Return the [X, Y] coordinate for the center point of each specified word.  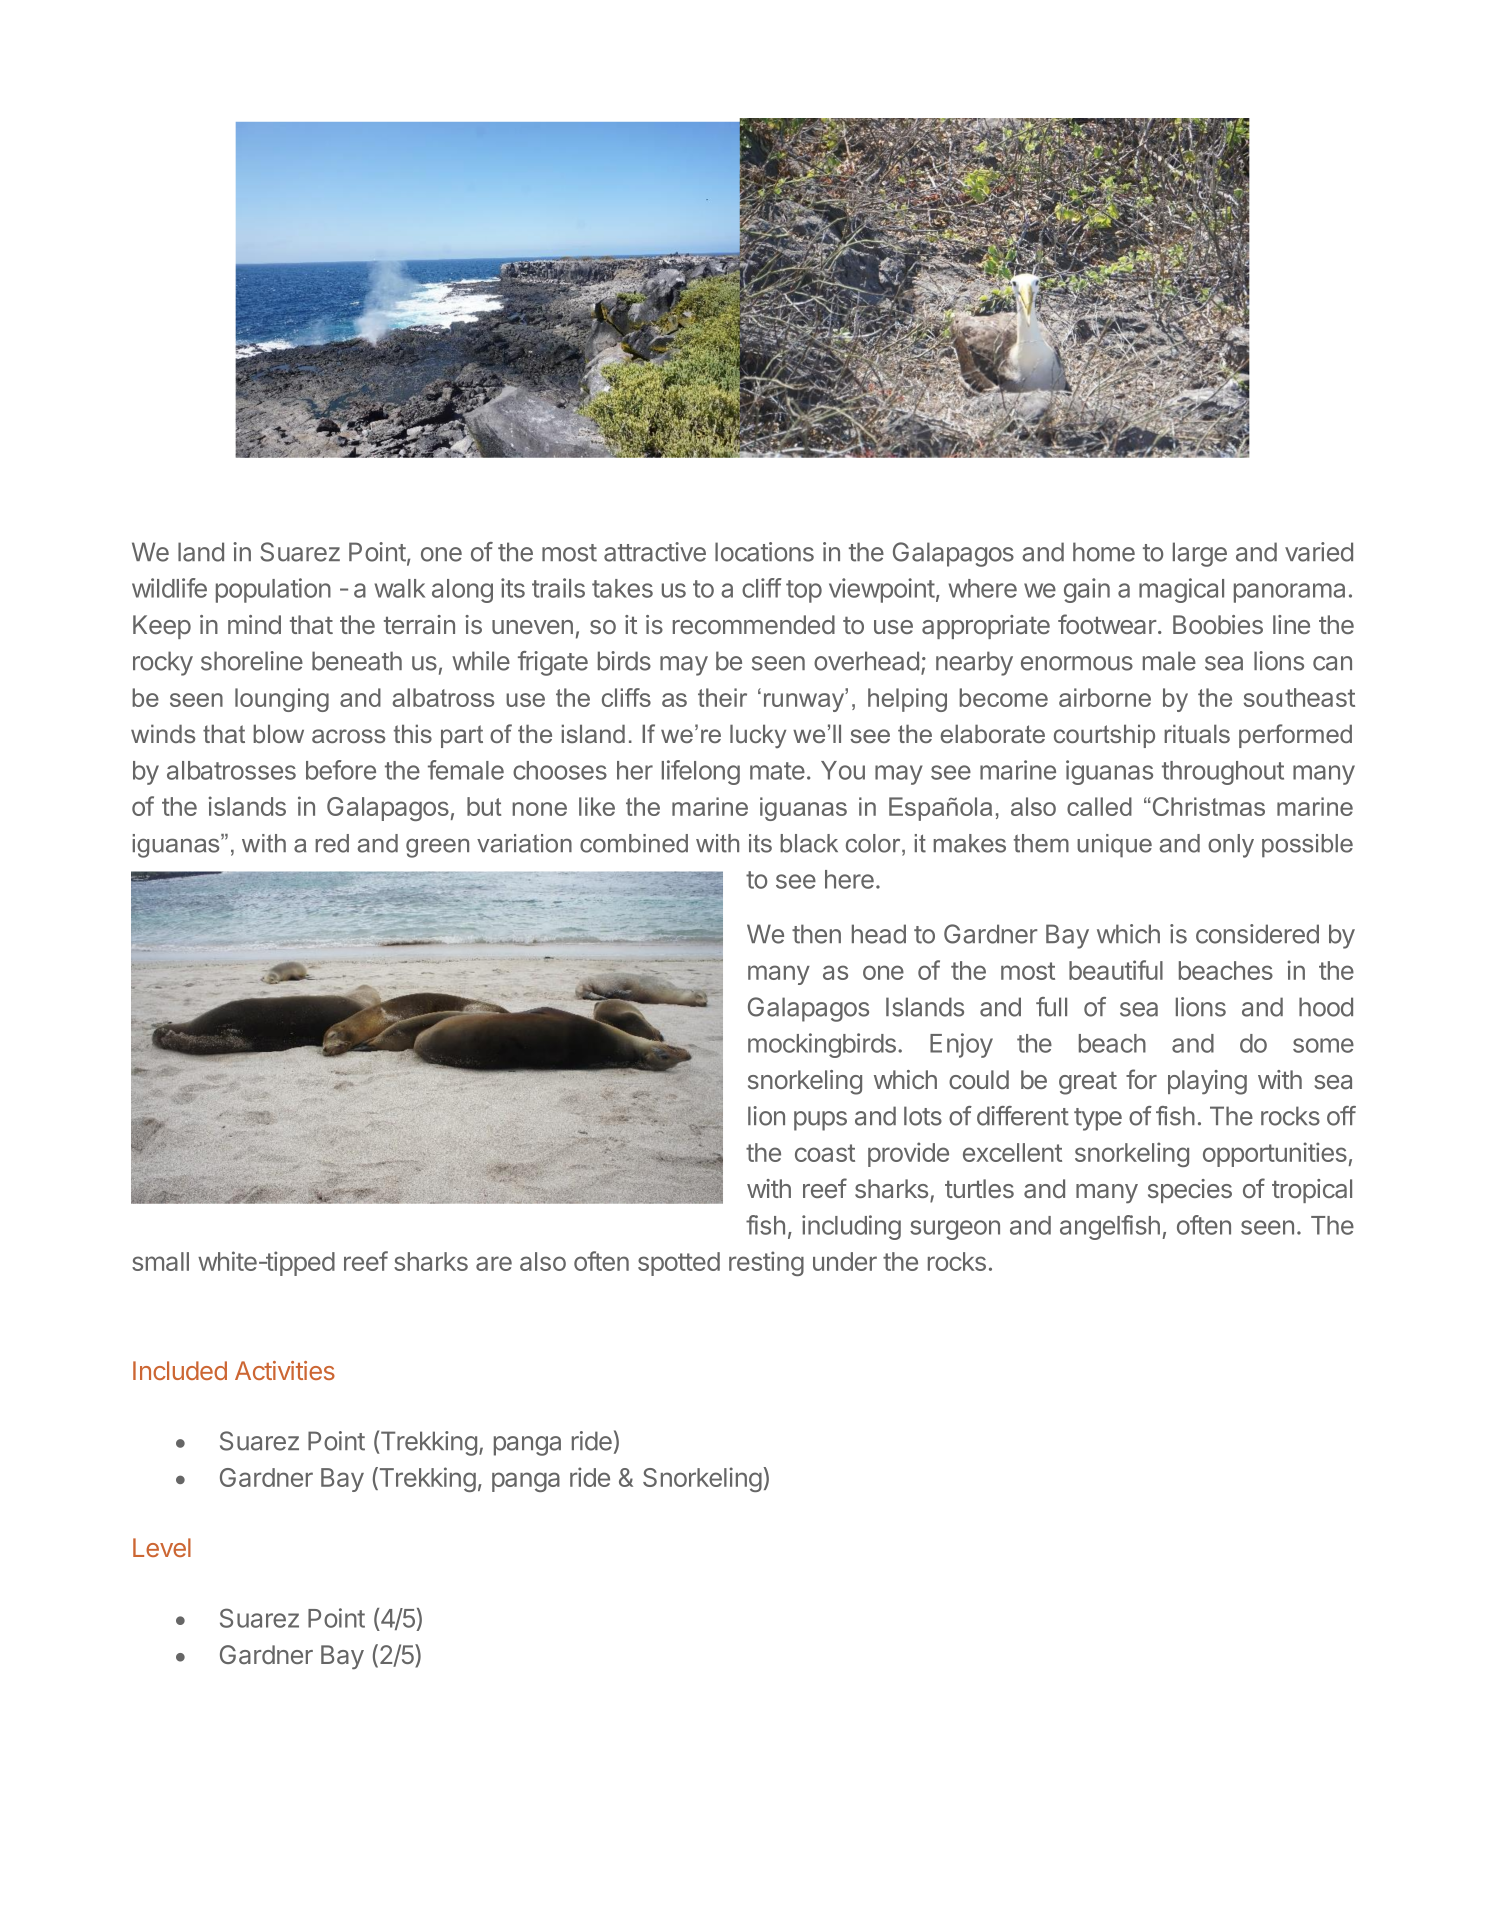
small [160, 1261]
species [1190, 1191]
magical [1181, 590]
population [273, 590]
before [341, 770]
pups [820, 1121]
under [845, 1261]
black [809, 843]
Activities [285, 1370]
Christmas [1207, 806]
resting [766, 1263]
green [437, 848]
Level [162, 1547]
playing [1207, 1082]
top [804, 591]
